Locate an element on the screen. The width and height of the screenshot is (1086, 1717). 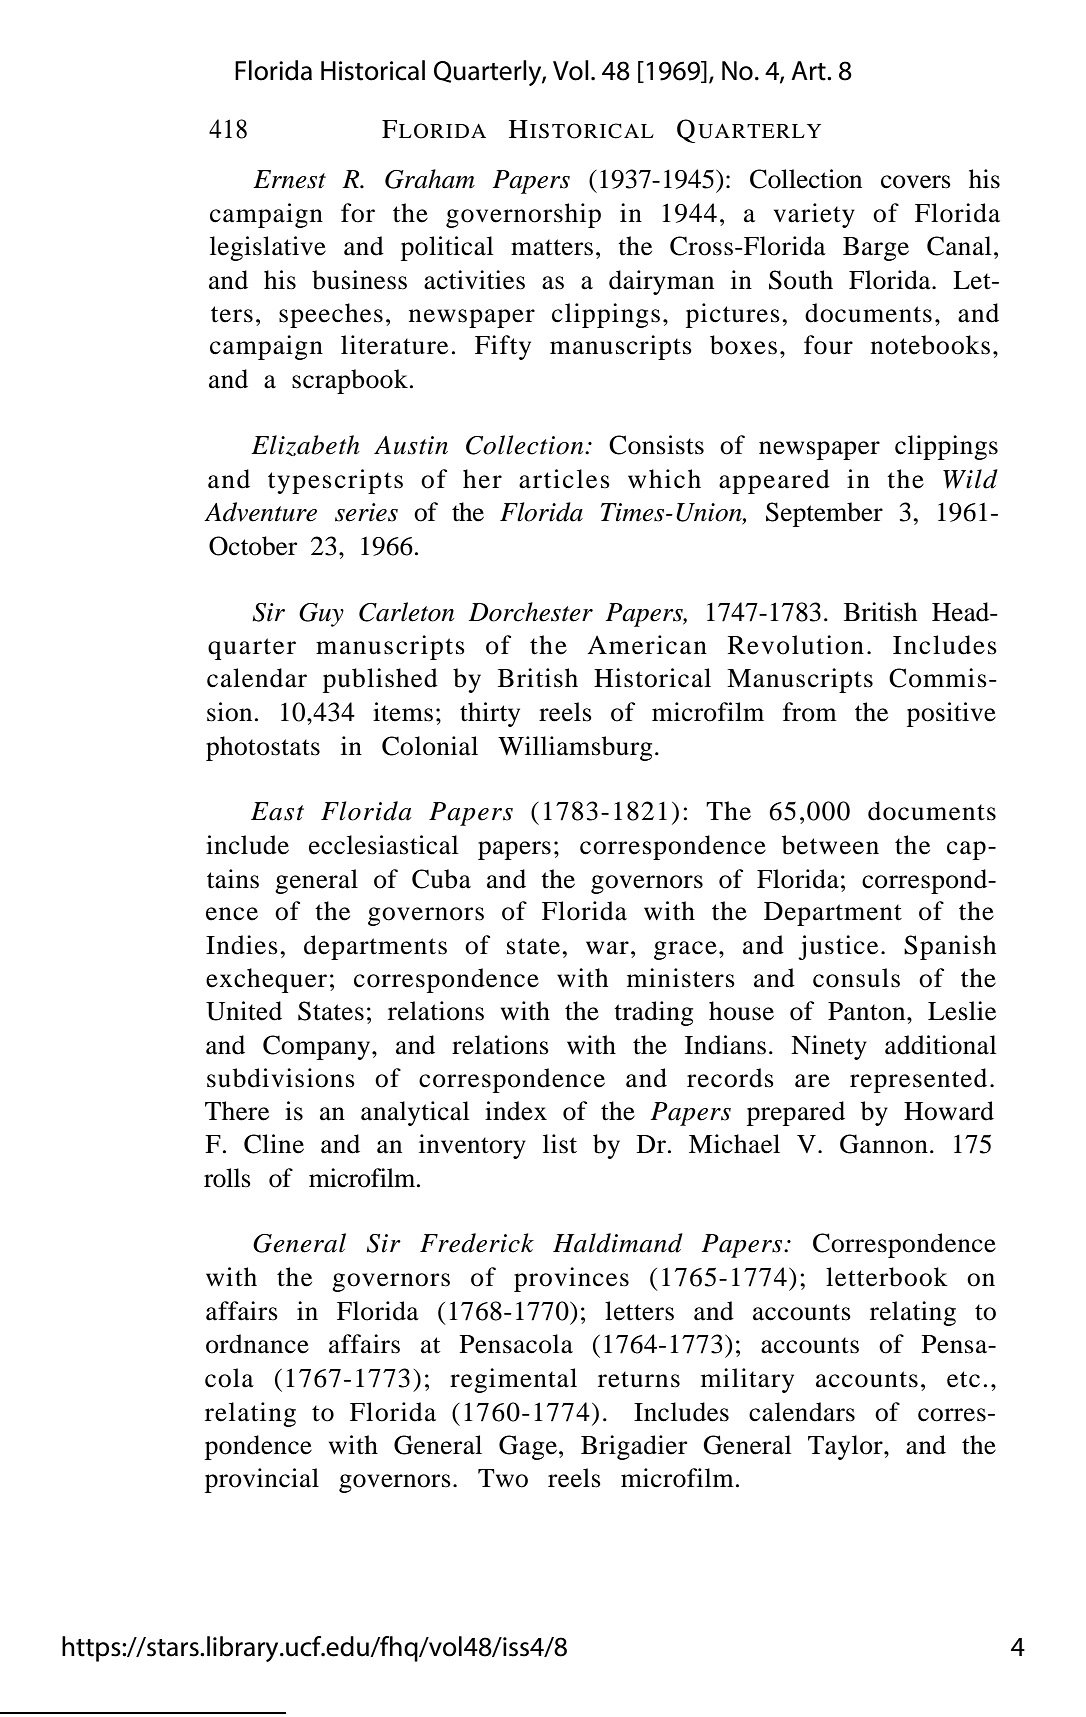
Barge is located at coordinates (876, 249).
